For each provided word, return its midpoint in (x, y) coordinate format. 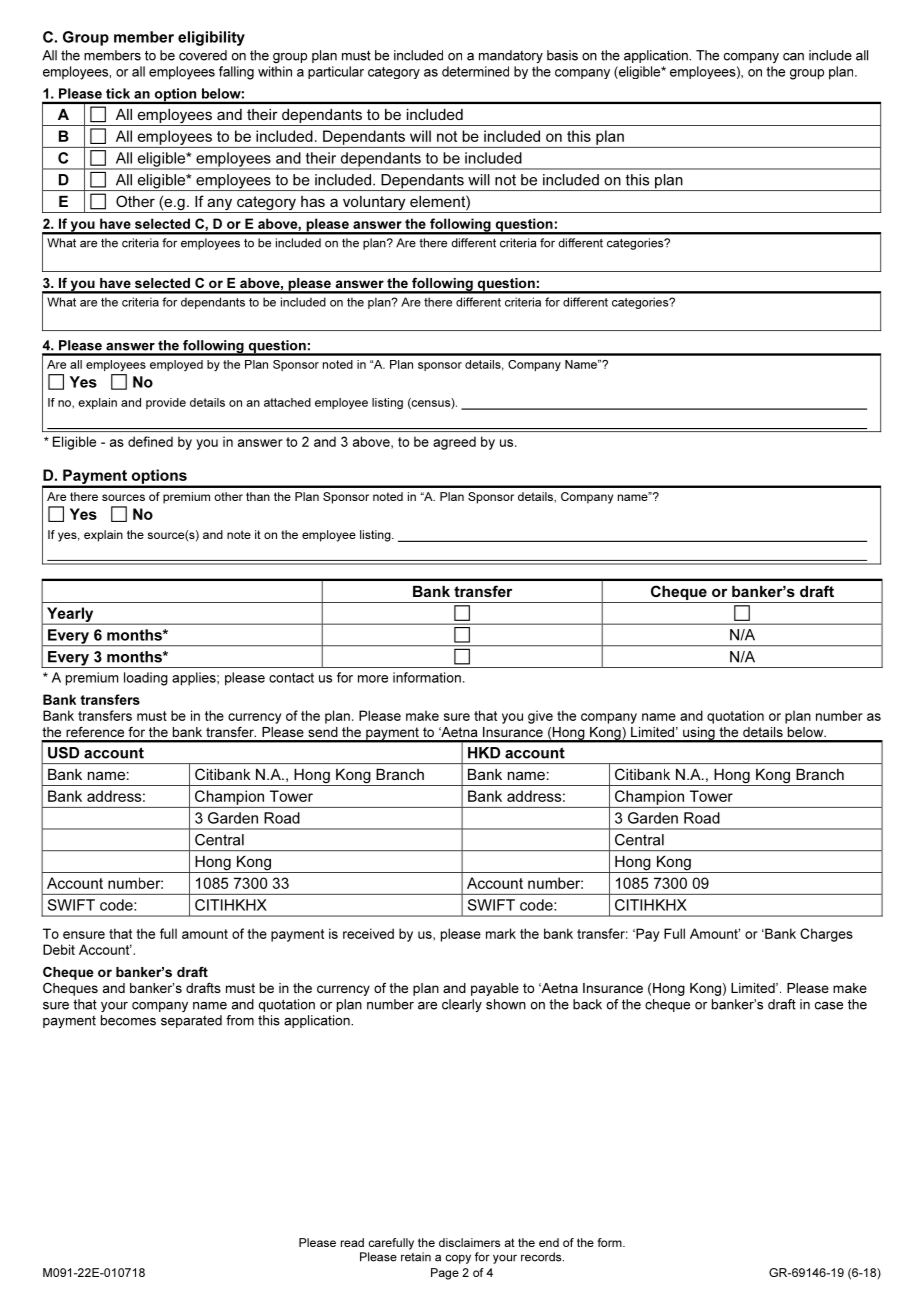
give (540, 717)
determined (475, 71)
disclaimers (469, 1242)
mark (501, 933)
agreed (454, 443)
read (352, 1242)
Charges (826, 935)
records (542, 1257)
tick (118, 93)
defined (150, 441)
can (793, 57)
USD (63, 753)
